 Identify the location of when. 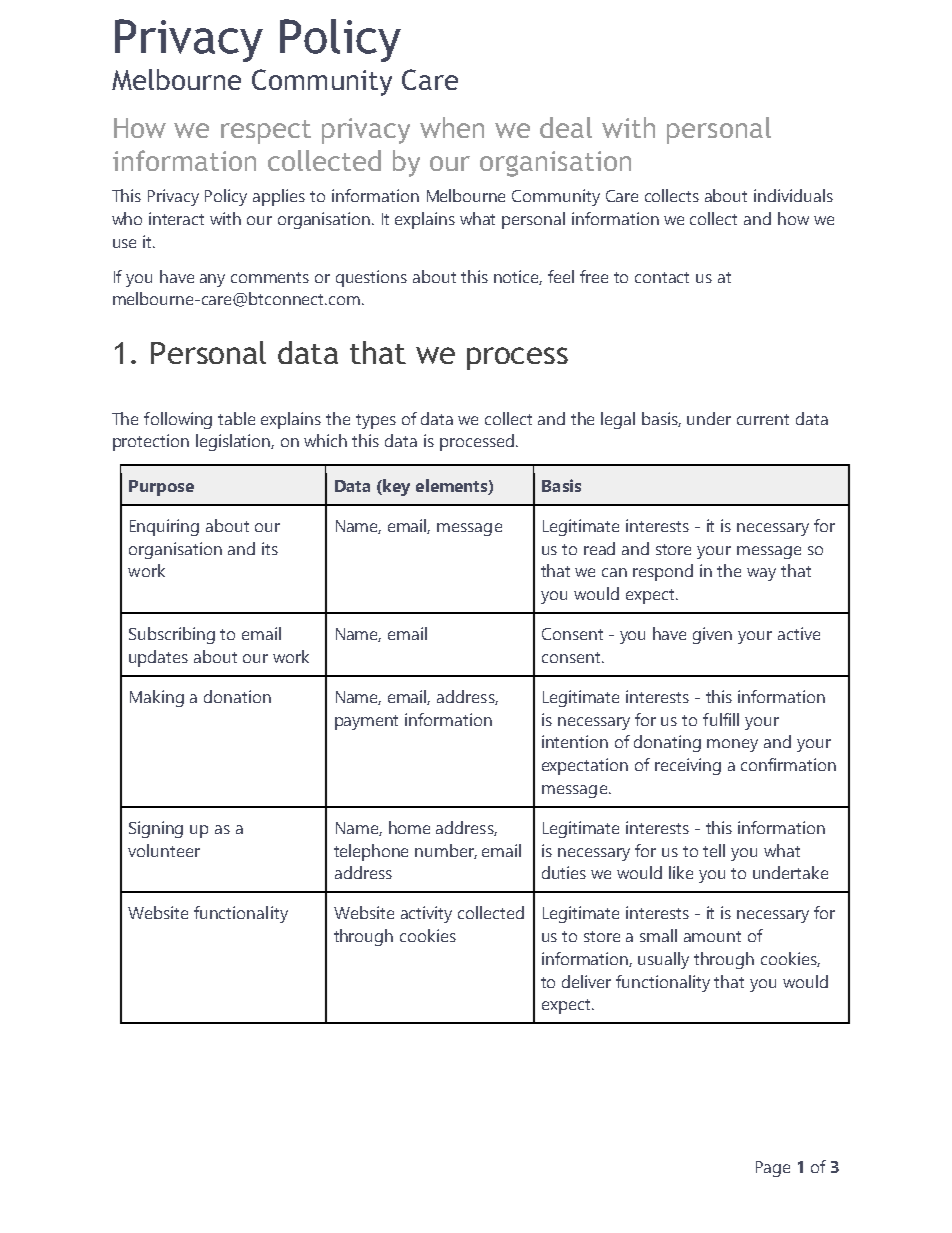
(452, 127).
